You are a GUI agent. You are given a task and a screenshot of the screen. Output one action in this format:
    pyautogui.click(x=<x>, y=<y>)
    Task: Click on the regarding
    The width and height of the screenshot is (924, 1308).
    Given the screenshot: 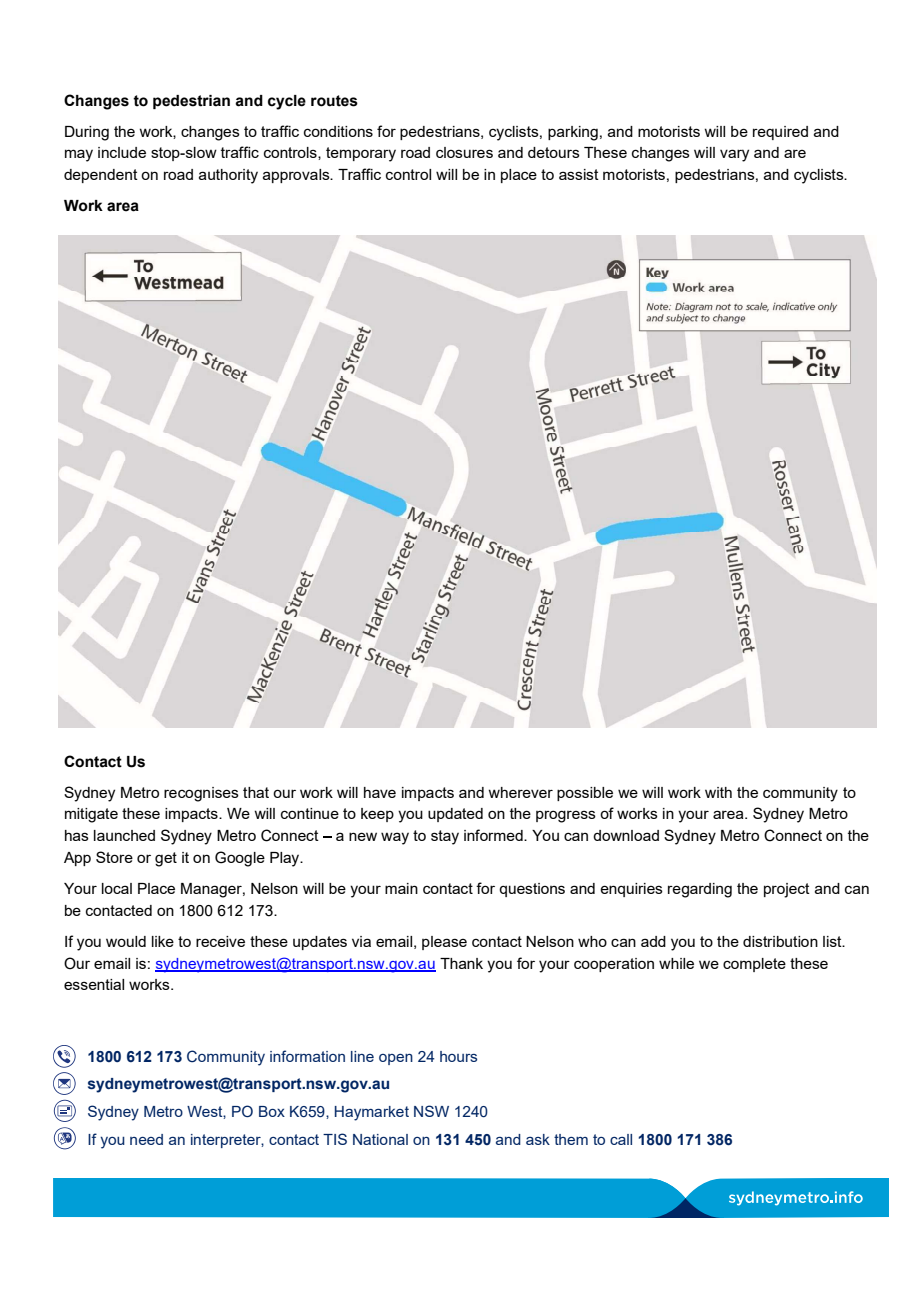 What is the action you would take?
    pyautogui.click(x=700, y=890)
